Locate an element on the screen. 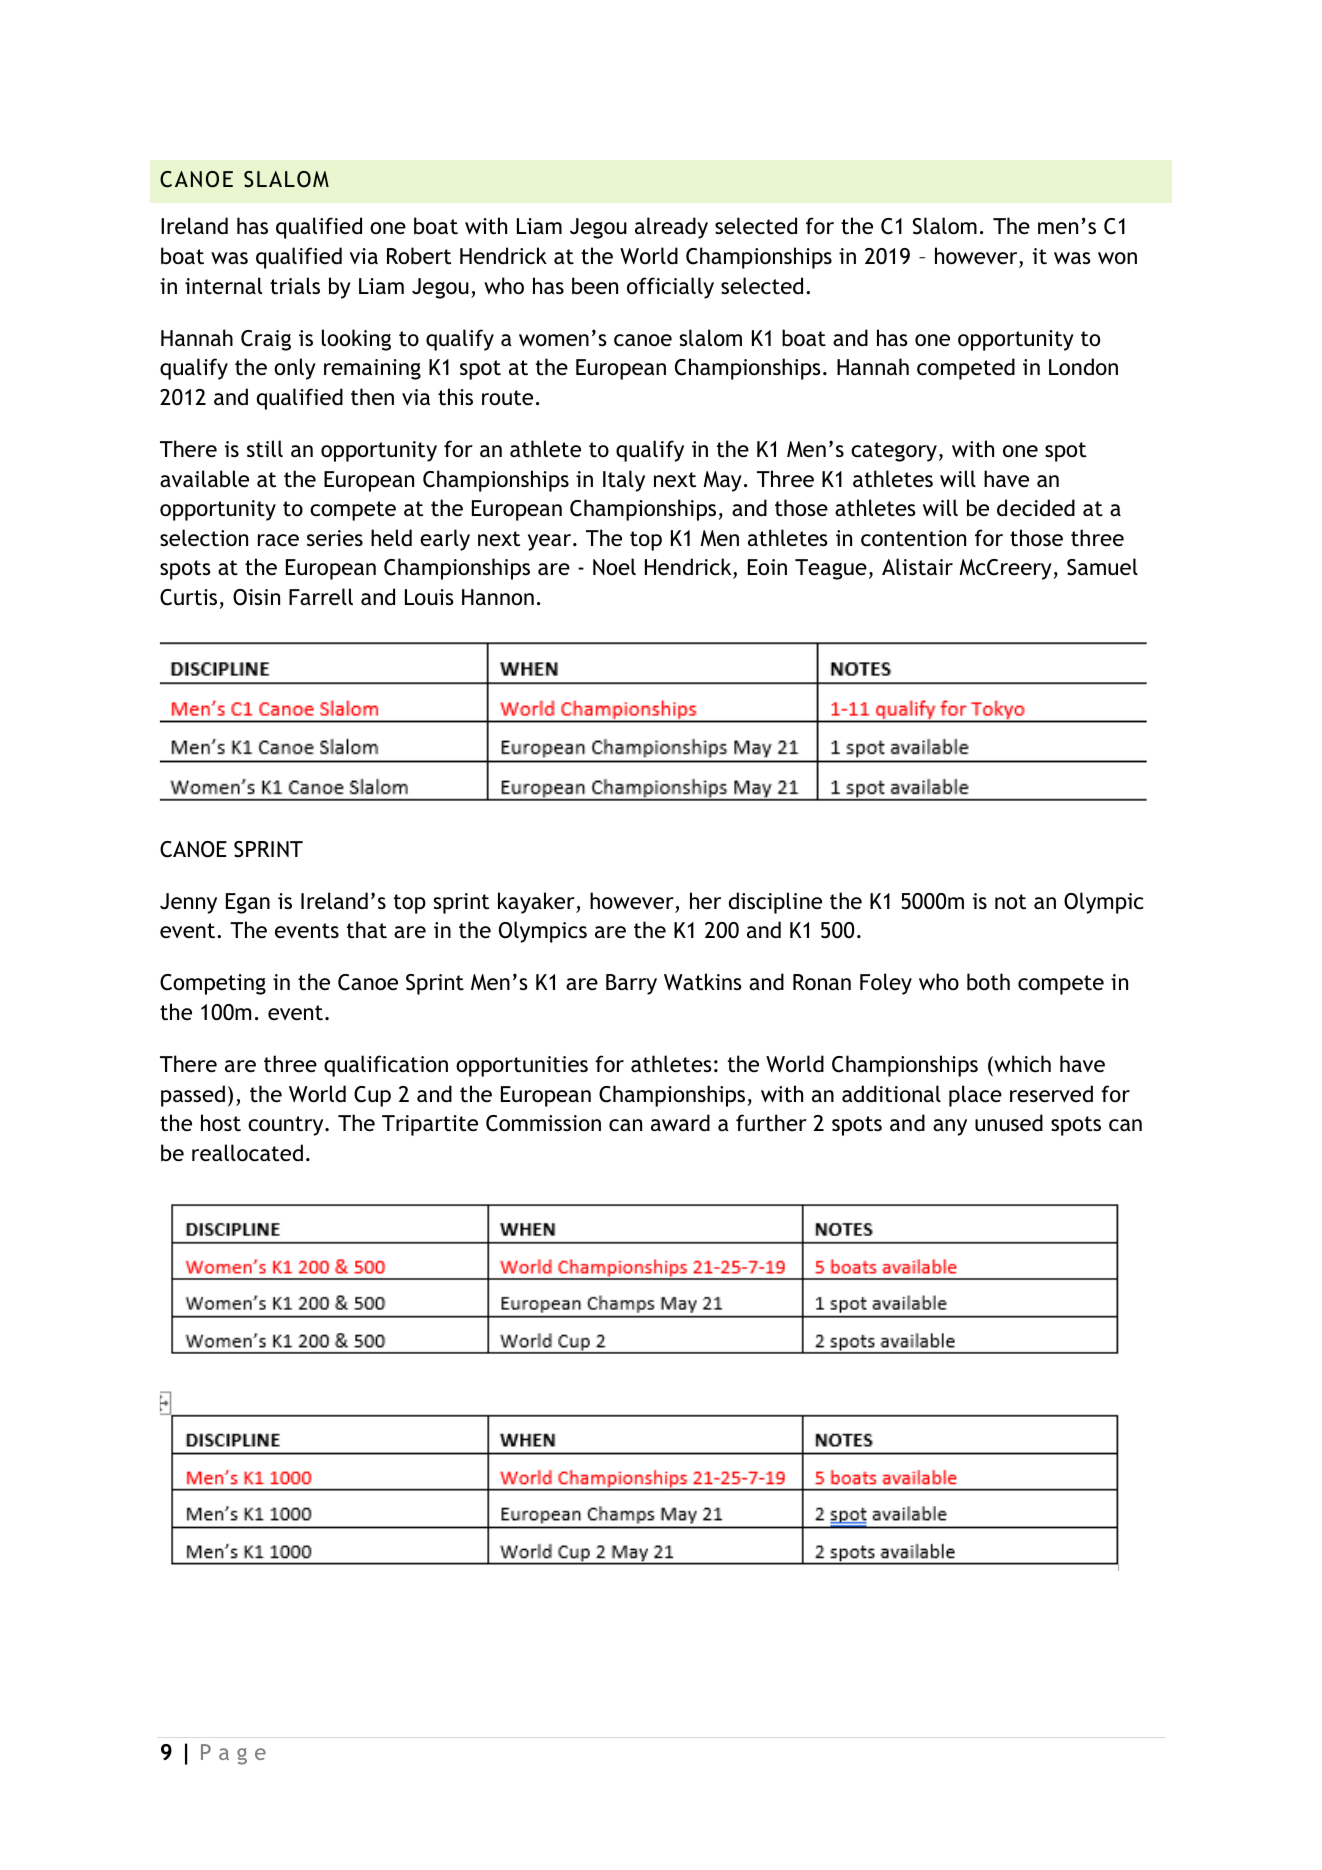 This screenshot has height=1870, width=1322. decided is located at coordinates (1036, 508).
